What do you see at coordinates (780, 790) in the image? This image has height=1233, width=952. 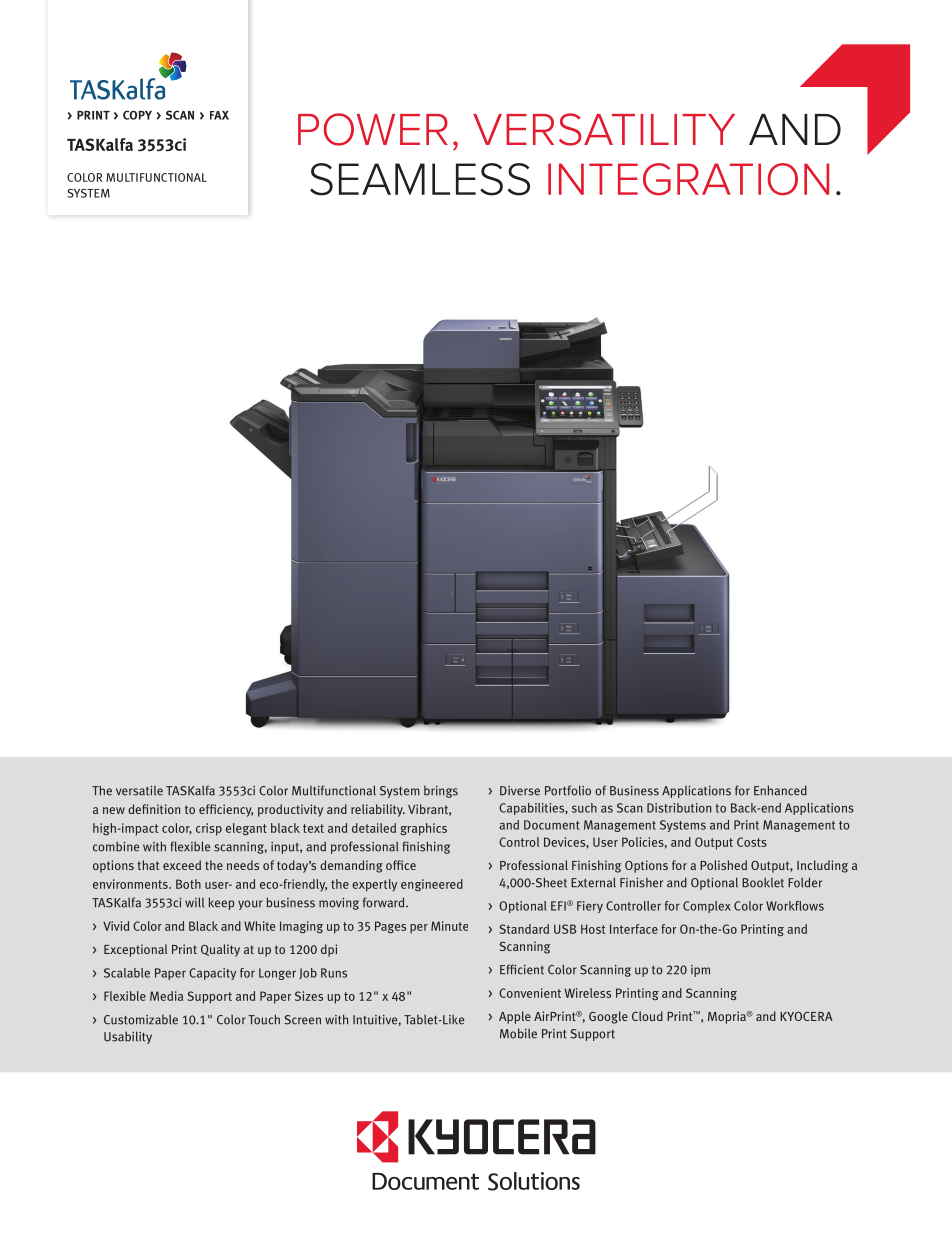 I see `Enhanced` at bounding box center [780, 790].
